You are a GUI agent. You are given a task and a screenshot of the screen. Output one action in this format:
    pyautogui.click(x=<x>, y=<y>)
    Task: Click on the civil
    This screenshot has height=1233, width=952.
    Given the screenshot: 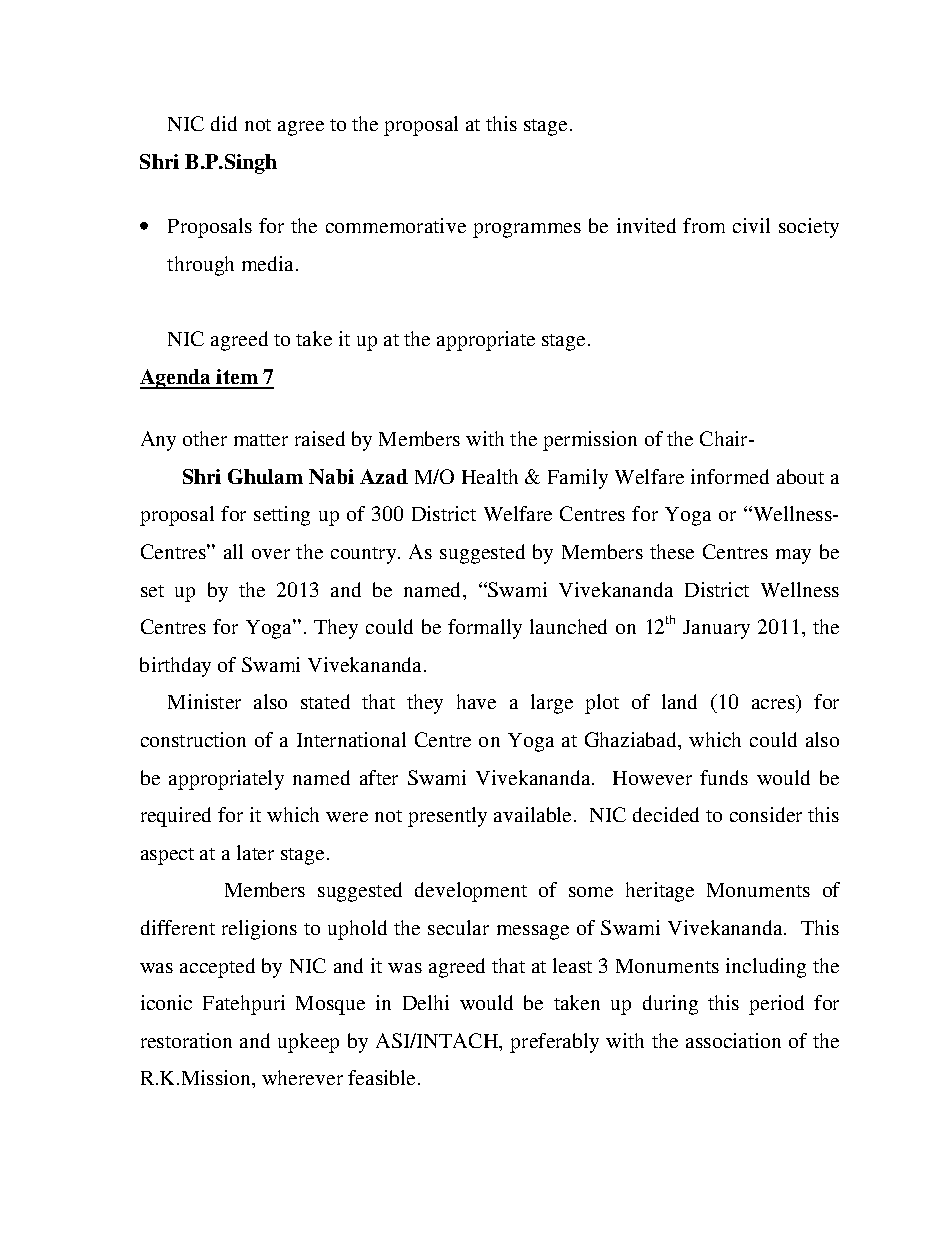 What is the action you would take?
    pyautogui.click(x=751, y=225)
